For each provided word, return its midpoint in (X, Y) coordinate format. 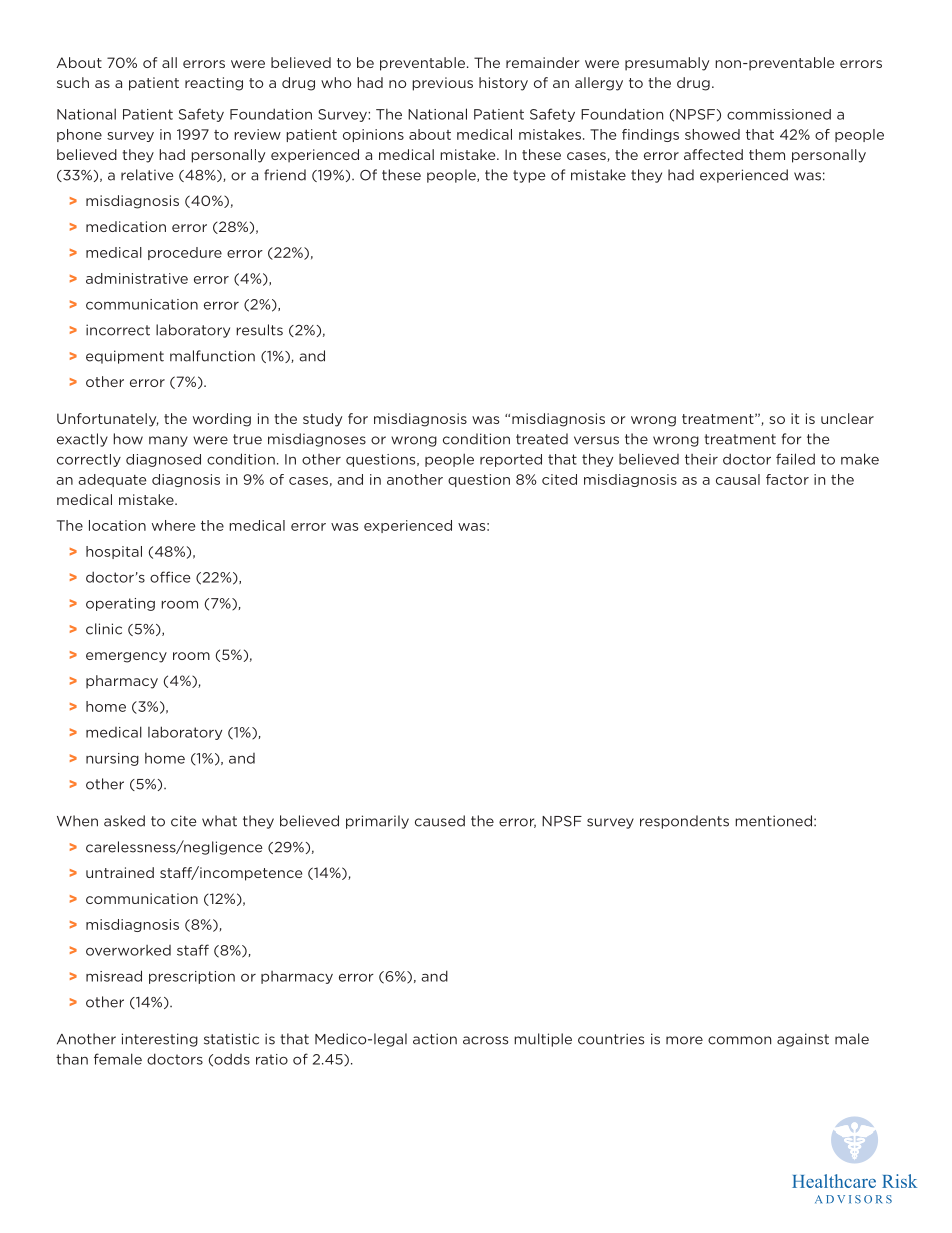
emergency (126, 657)
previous (442, 84)
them (767, 154)
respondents (684, 822)
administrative (137, 278)
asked (124, 821)
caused (440, 821)
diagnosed (163, 460)
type (529, 176)
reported (511, 460)
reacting (214, 84)
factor (787, 479)
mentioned (775, 821)
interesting (160, 1040)
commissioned (779, 114)
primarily (377, 822)
